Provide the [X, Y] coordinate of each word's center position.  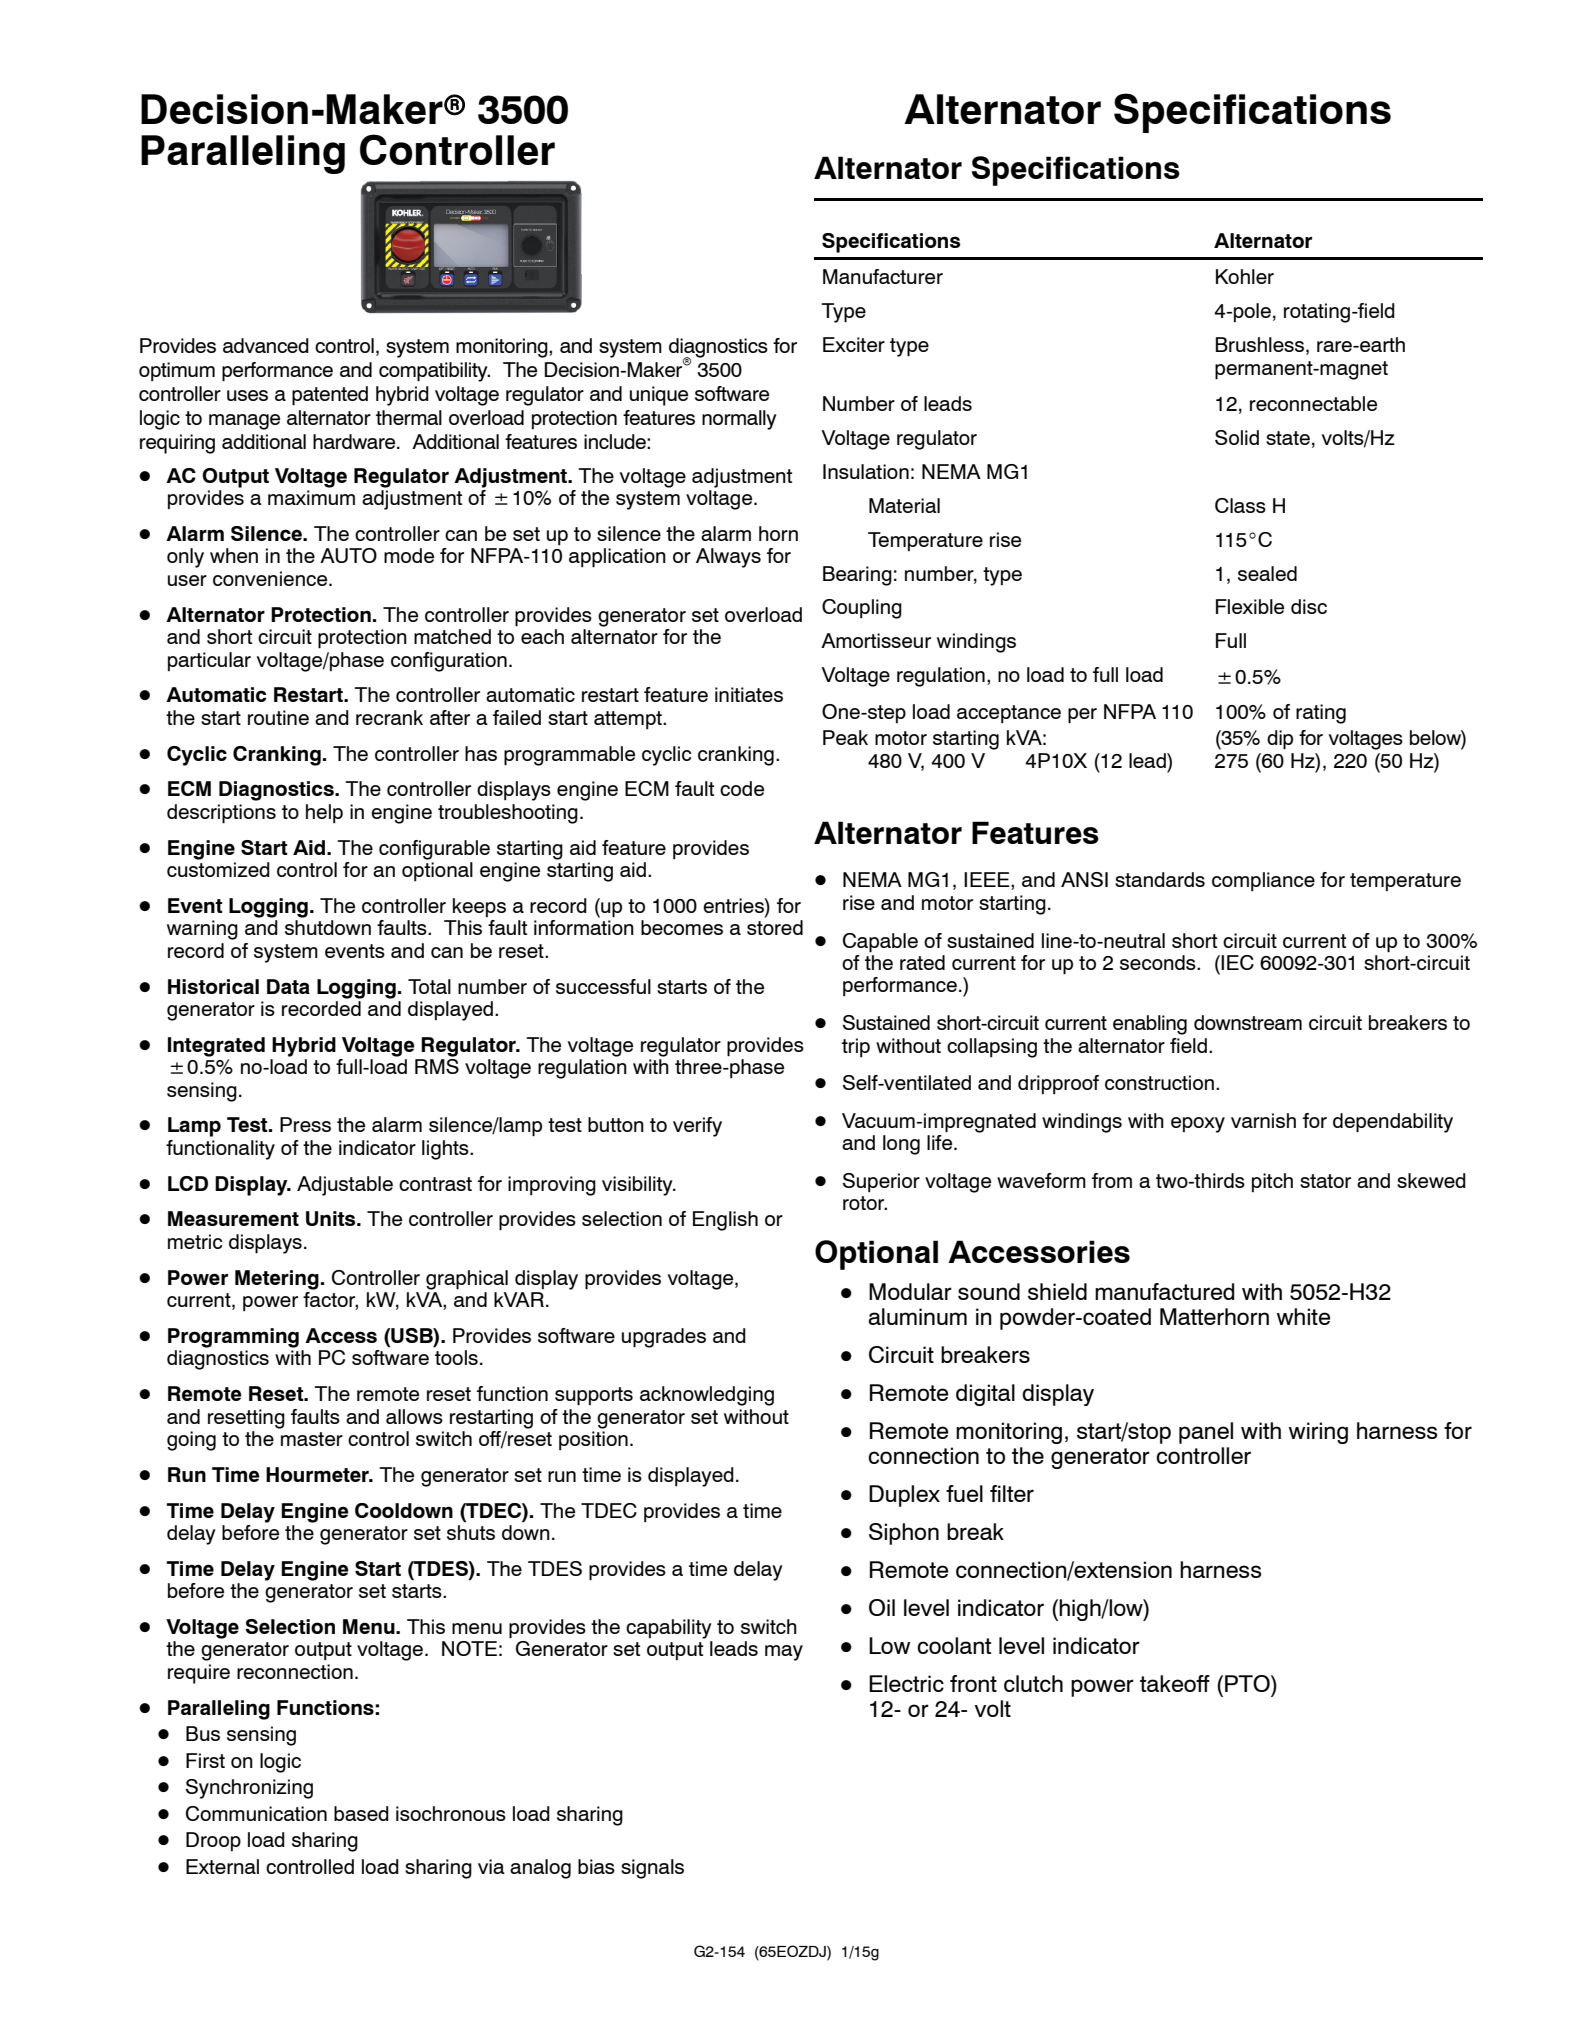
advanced [266, 345]
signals [652, 1869]
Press [305, 1124]
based [361, 1813]
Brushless [1261, 346]
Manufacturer [883, 276]
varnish [1263, 1120]
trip [856, 1047]
